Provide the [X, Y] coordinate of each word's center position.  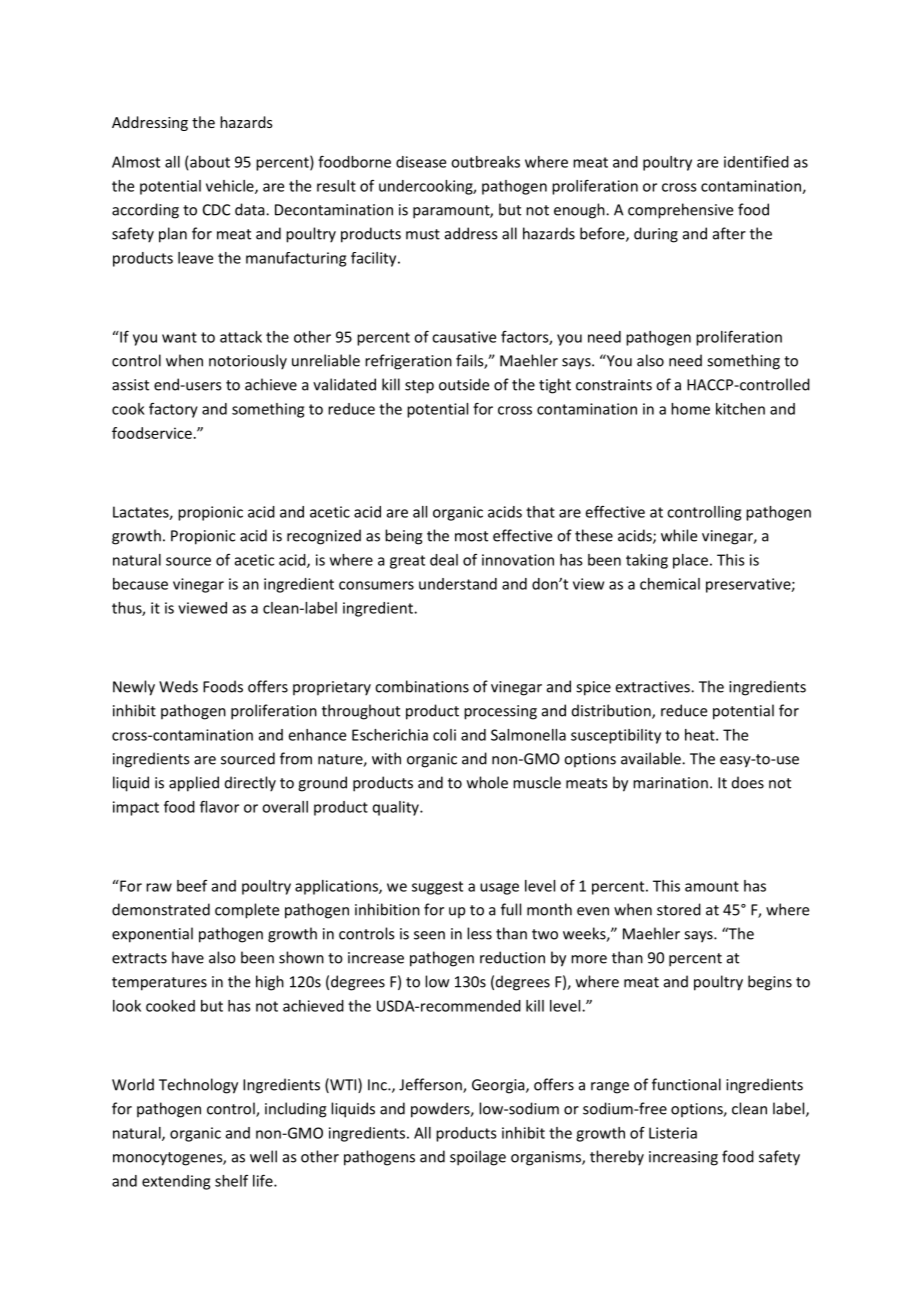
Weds [178, 686]
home [690, 409]
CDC [216, 210]
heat [701, 735]
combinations [422, 686]
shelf [231, 1181]
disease [421, 162]
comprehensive [680, 211]
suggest [437, 888]
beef [192, 886]
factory [173, 410]
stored [679, 909]
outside [464, 384]
